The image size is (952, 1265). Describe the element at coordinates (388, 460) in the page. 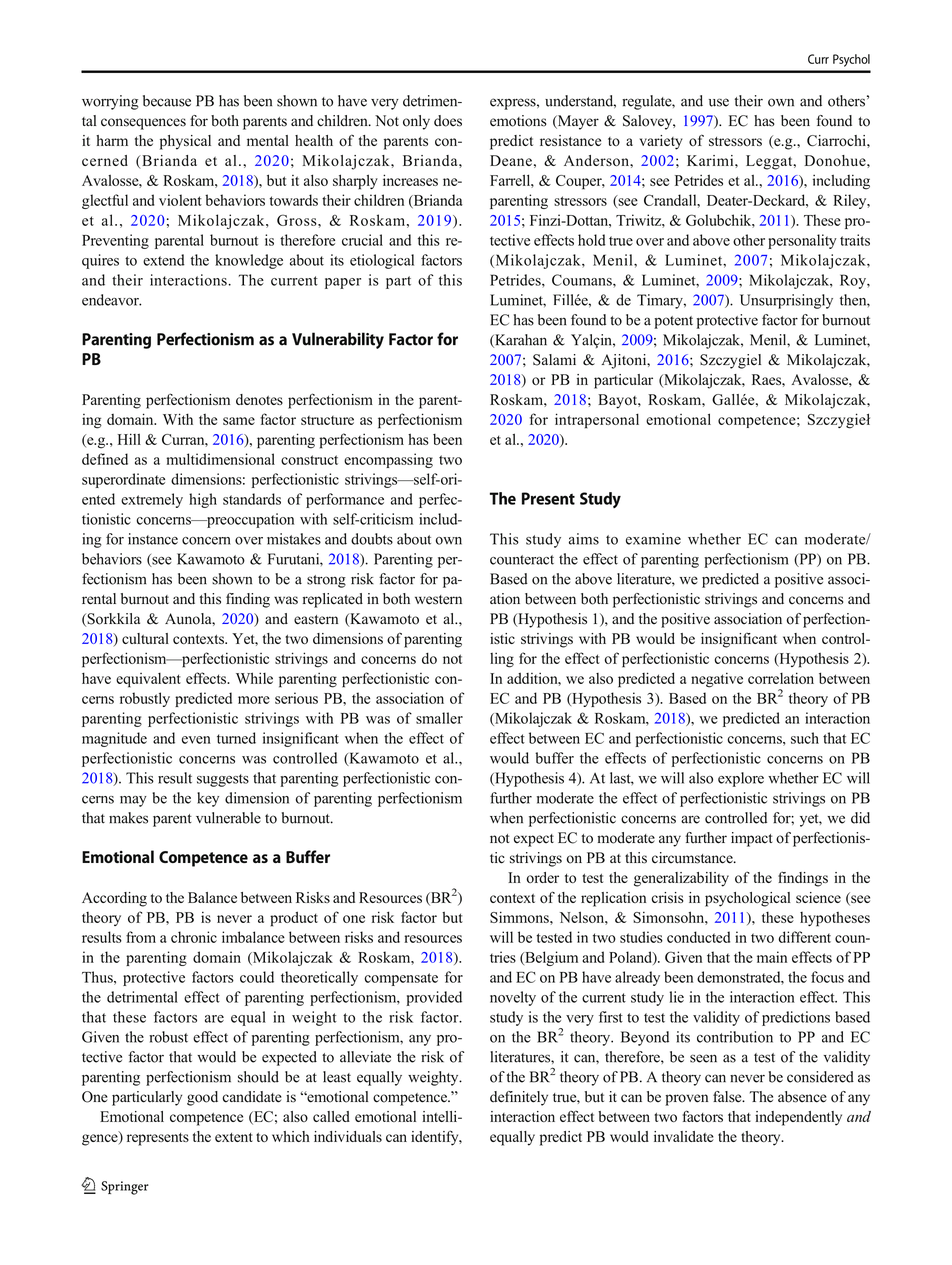

I see `encompassing` at that location.
